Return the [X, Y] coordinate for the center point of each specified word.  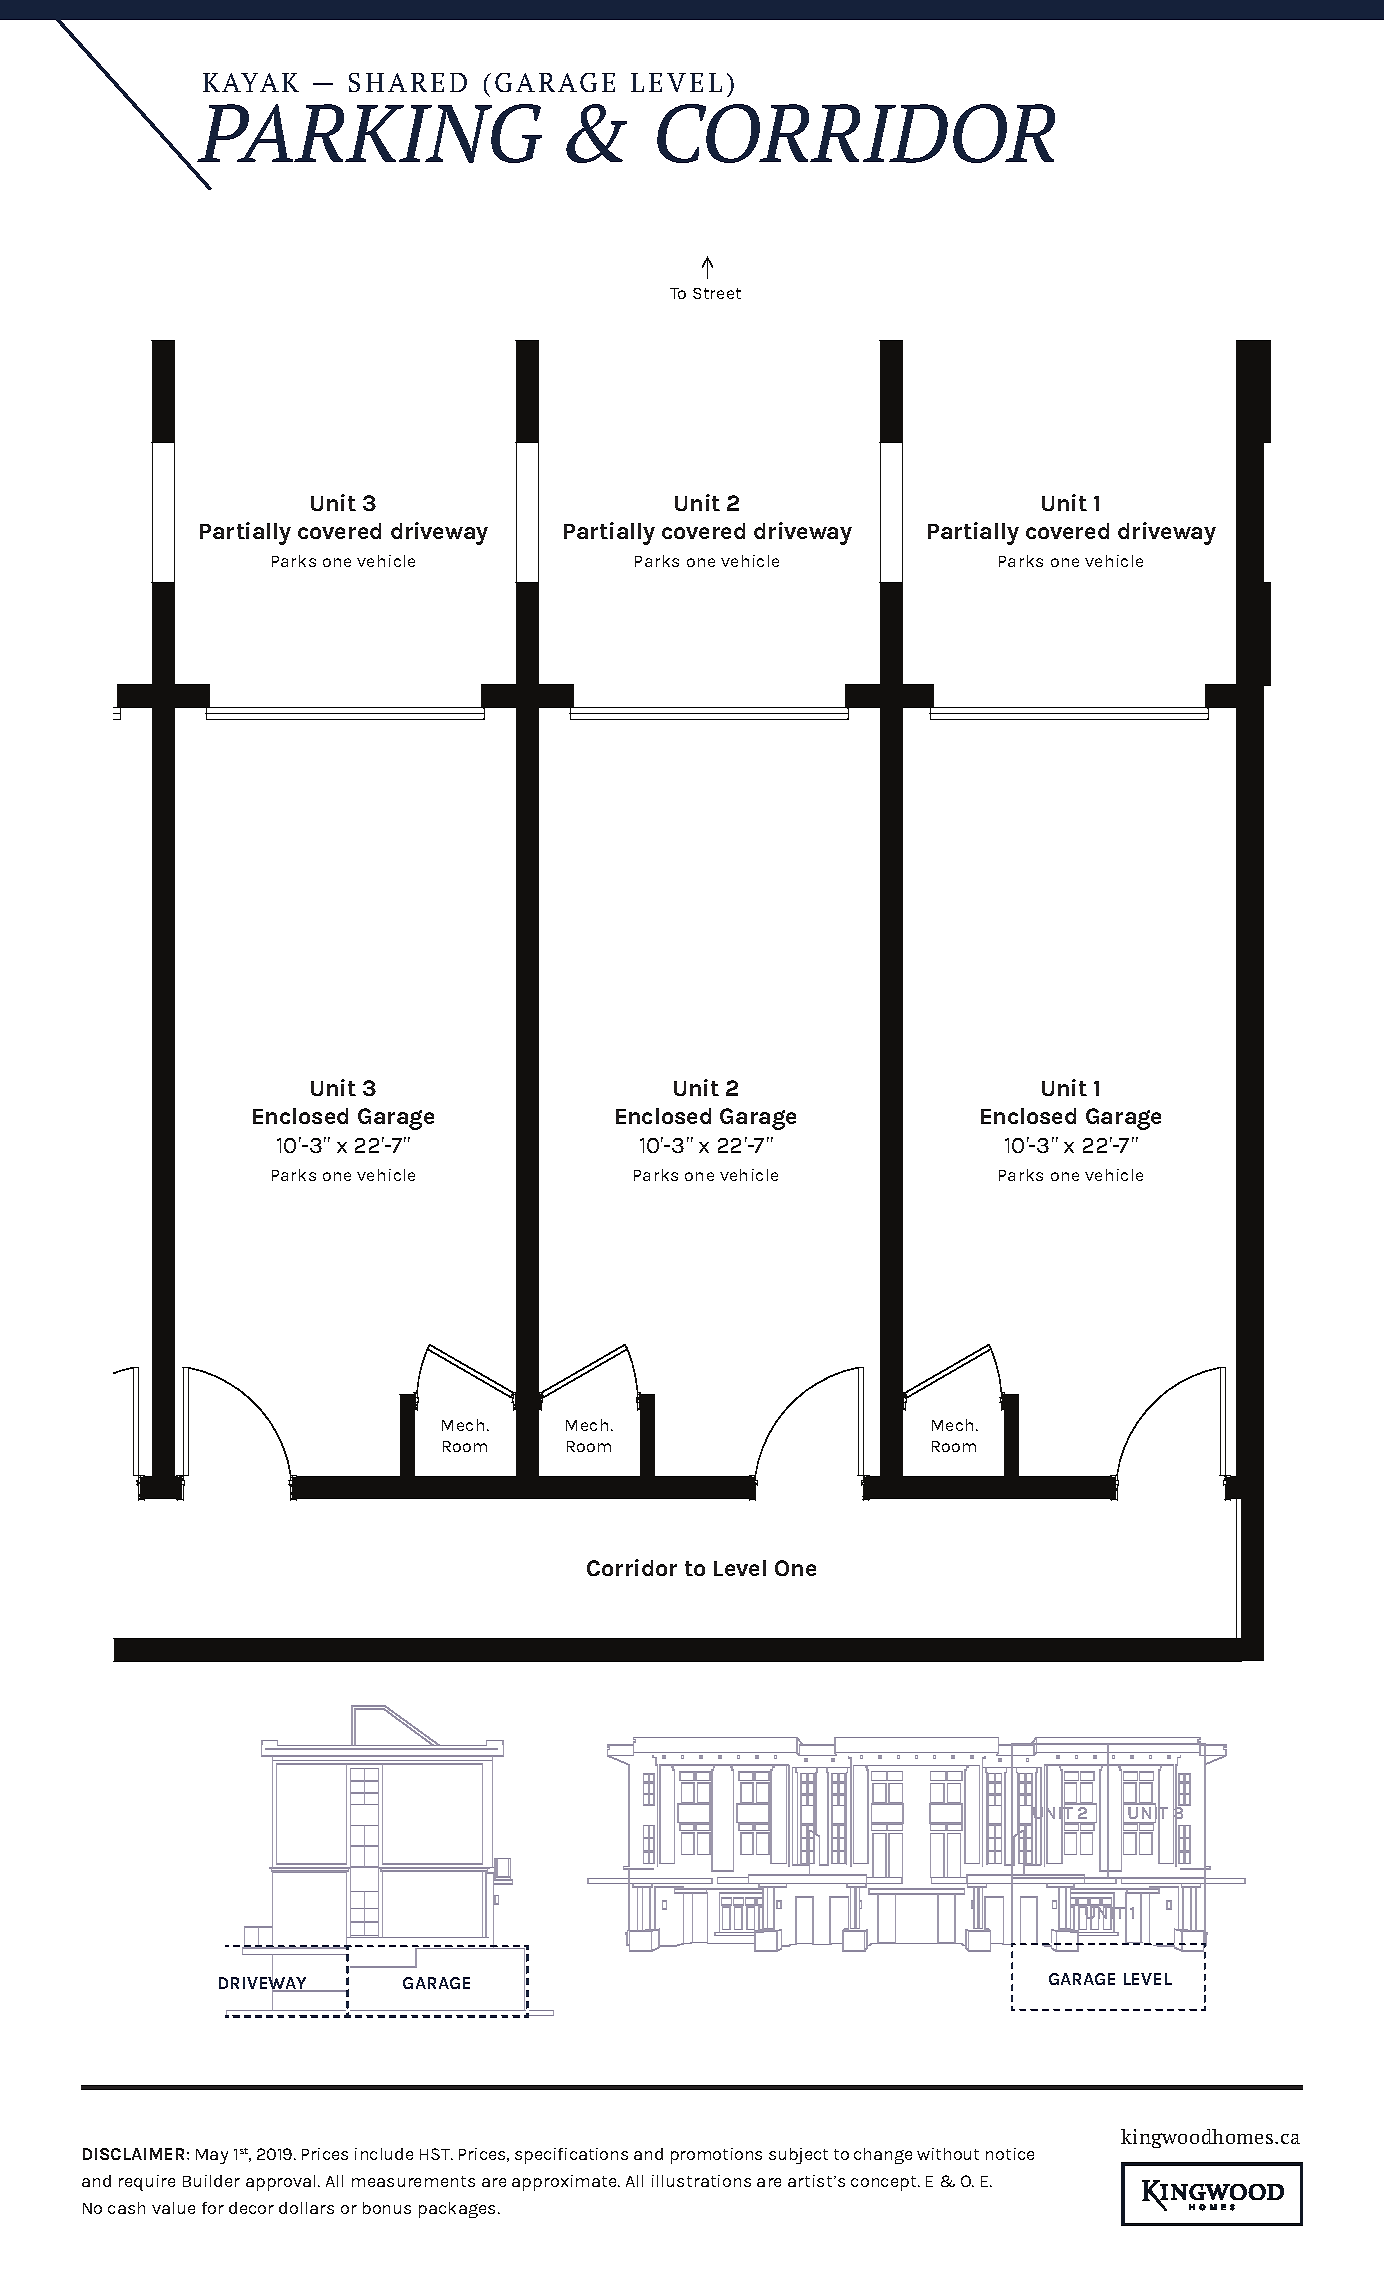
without [948, 2154]
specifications [571, 2156]
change [883, 2156]
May [212, 2156]
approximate [566, 2183]
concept [885, 2183]
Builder [211, 2181]
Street [717, 293]
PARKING [369, 133]
